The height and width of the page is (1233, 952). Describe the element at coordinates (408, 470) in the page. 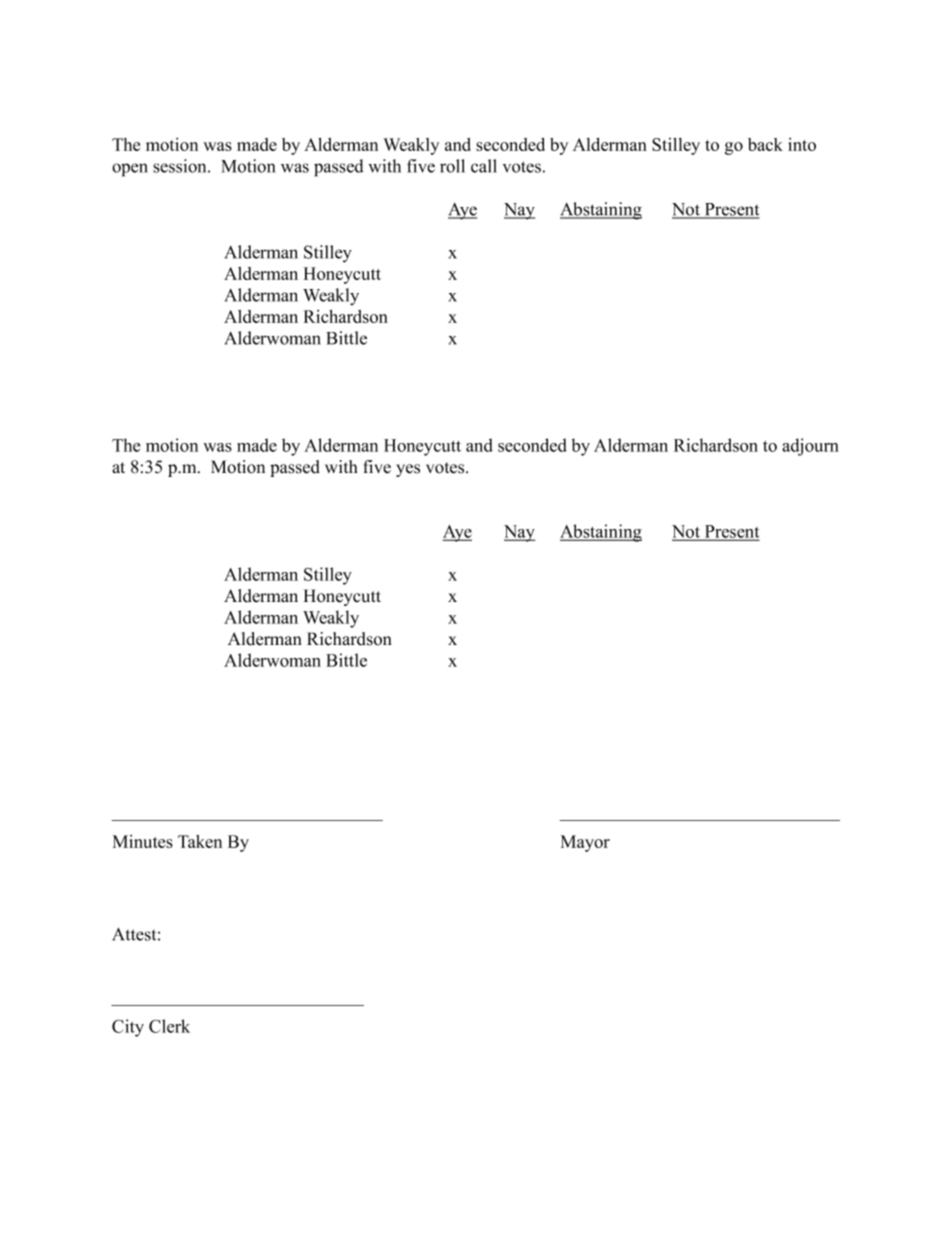

I see `yes` at that location.
